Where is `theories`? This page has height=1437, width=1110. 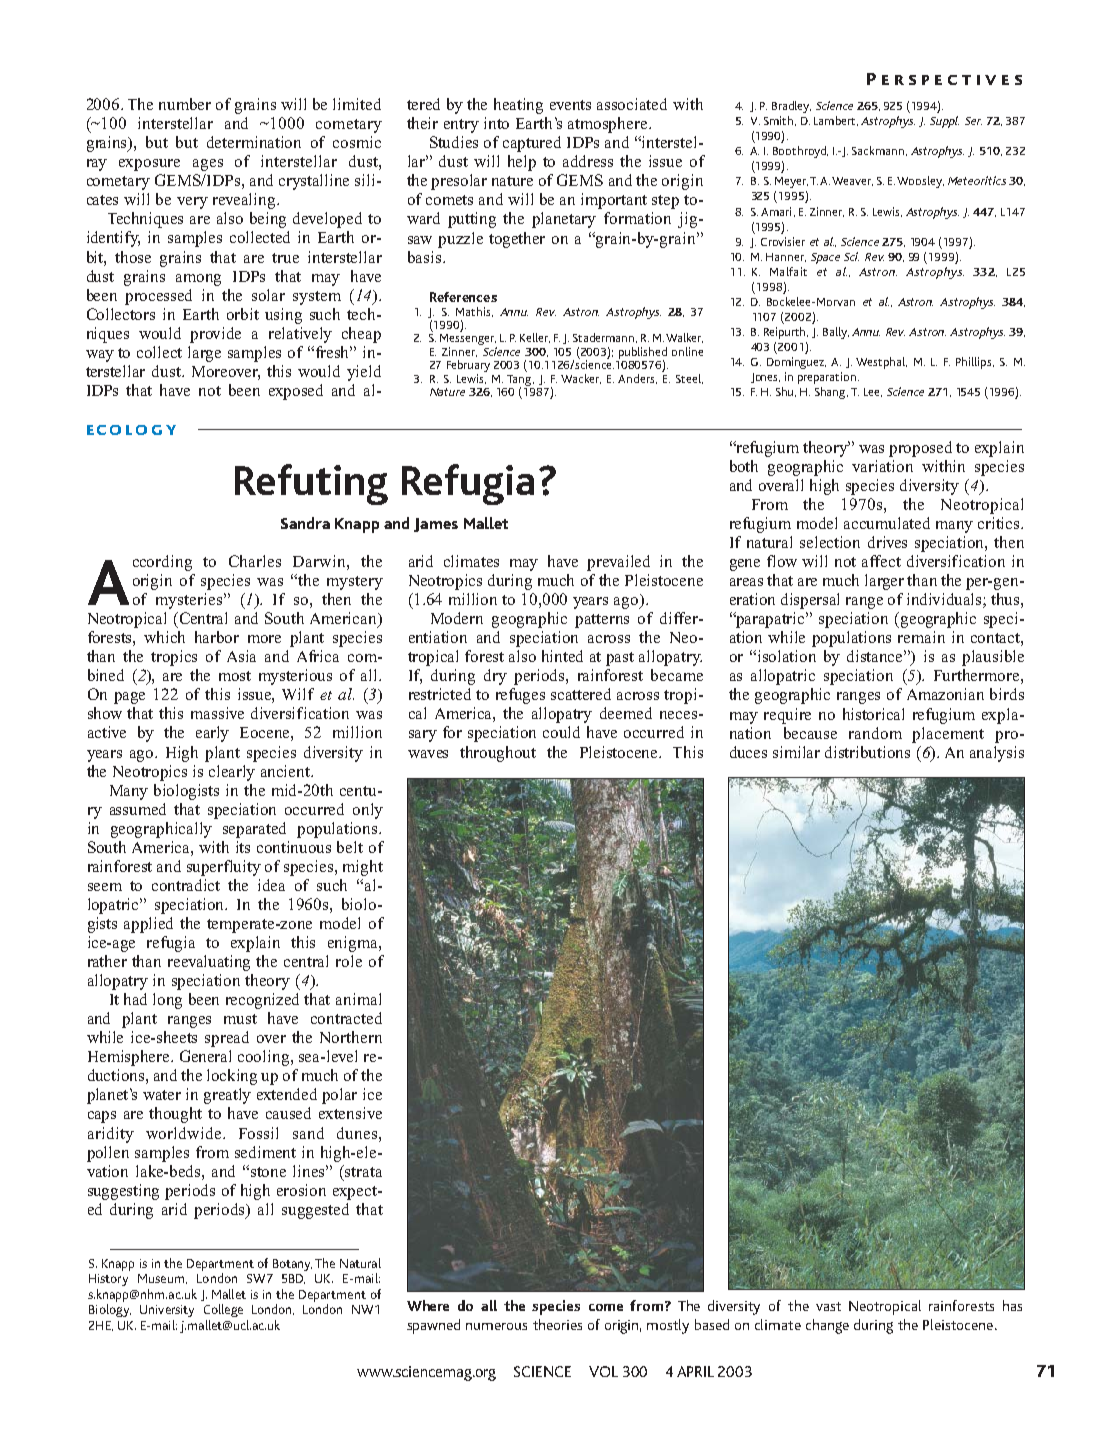 theories is located at coordinates (557, 1324).
